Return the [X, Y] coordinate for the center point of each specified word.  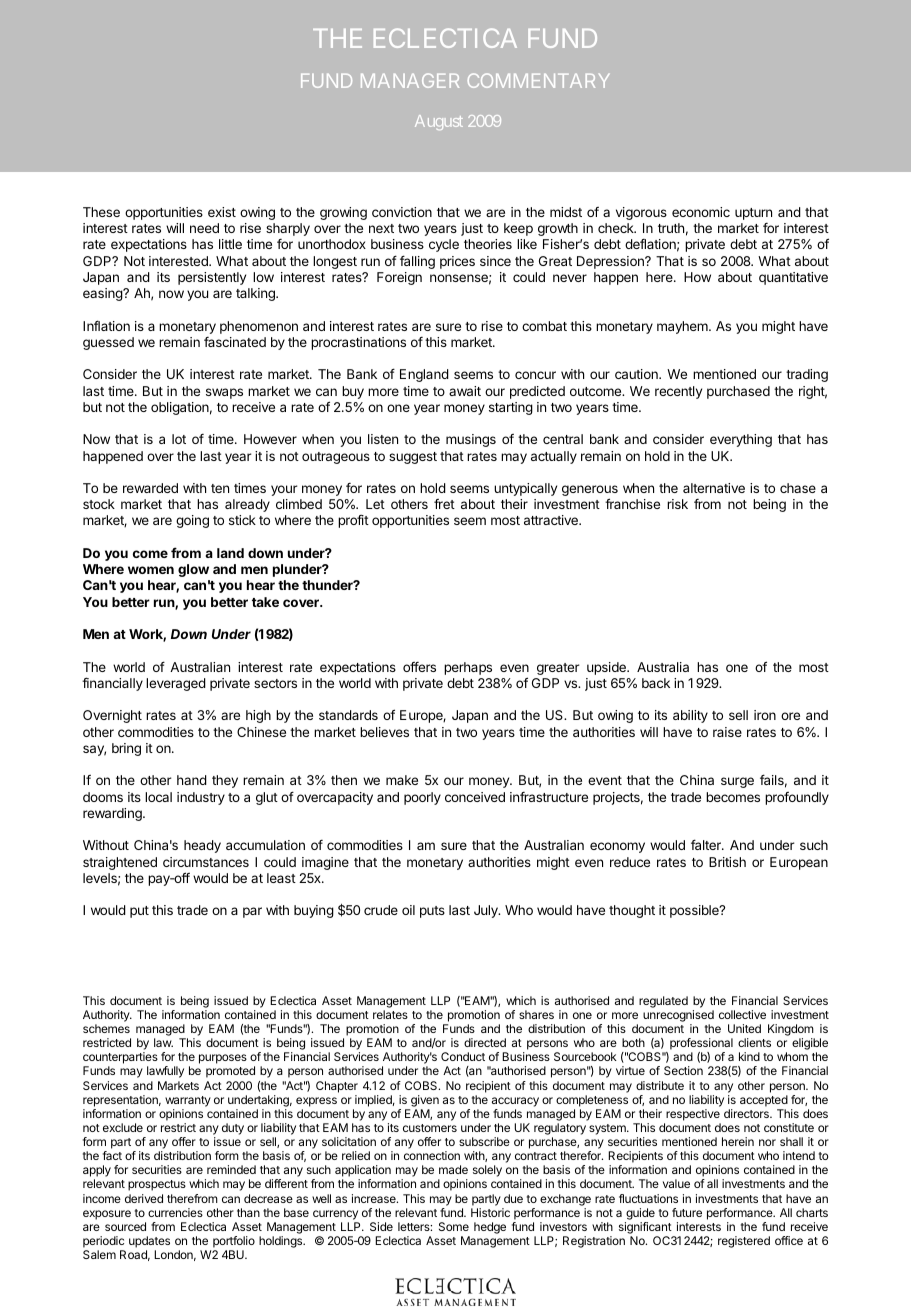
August [439, 122]
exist [222, 212]
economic [701, 212]
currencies [175, 1212]
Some [454, 1226]
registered [744, 1242]
